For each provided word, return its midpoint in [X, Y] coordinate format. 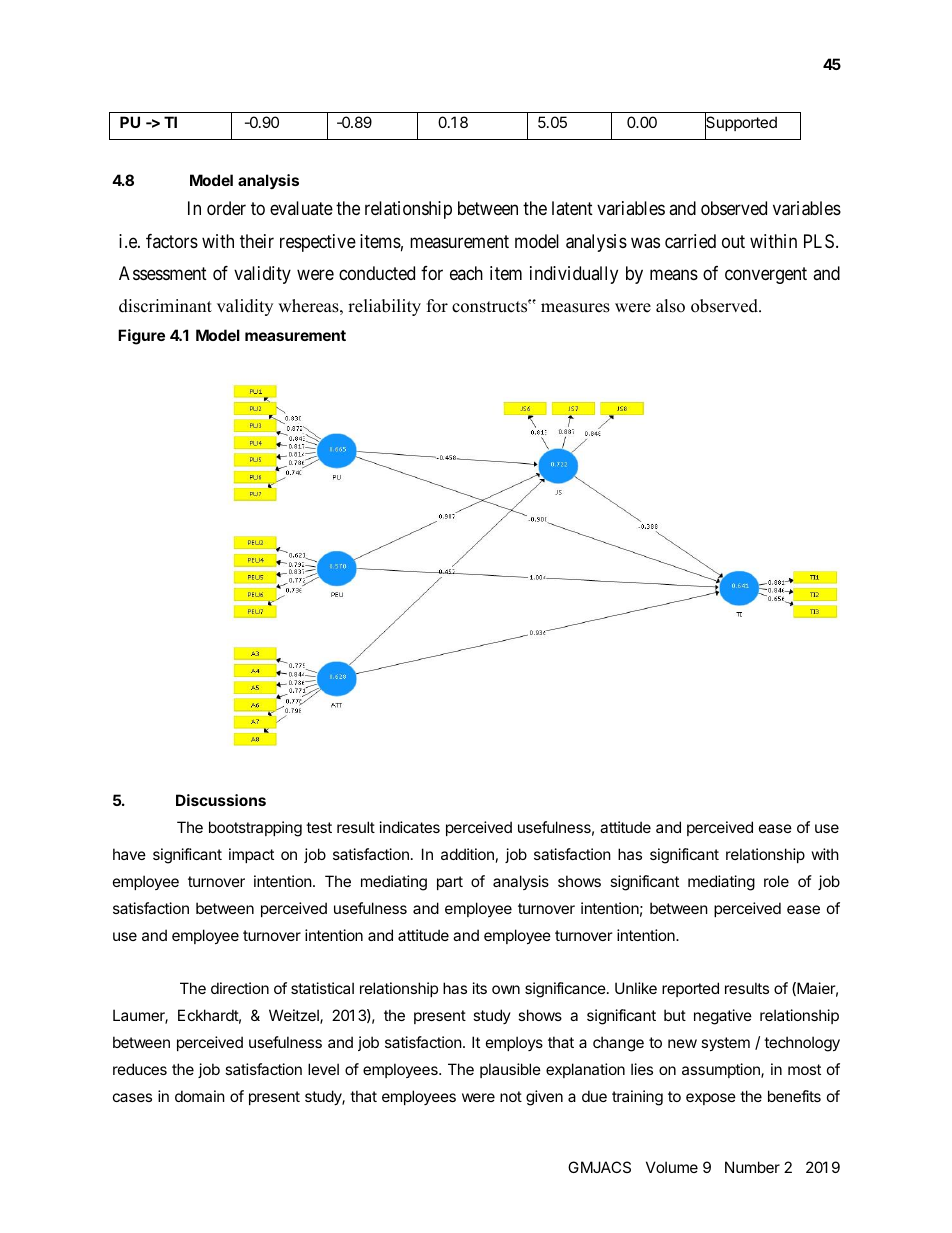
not [511, 1096]
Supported [741, 124]
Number [752, 1167]
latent [572, 208]
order [226, 208]
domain [200, 1096]
